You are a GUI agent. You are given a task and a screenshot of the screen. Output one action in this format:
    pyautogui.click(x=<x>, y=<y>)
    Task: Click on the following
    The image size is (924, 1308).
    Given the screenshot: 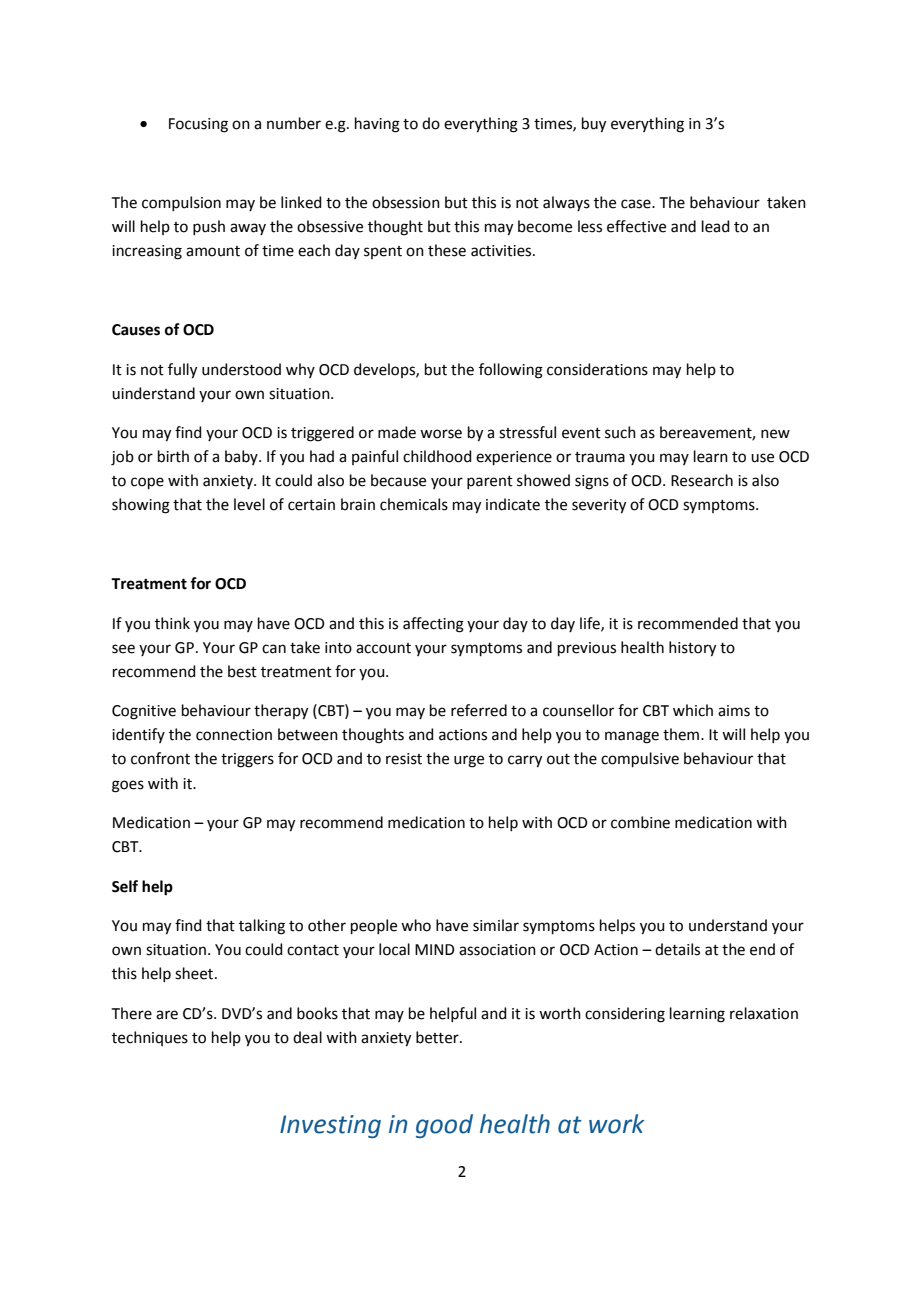 What is the action you would take?
    pyautogui.click(x=511, y=371)
